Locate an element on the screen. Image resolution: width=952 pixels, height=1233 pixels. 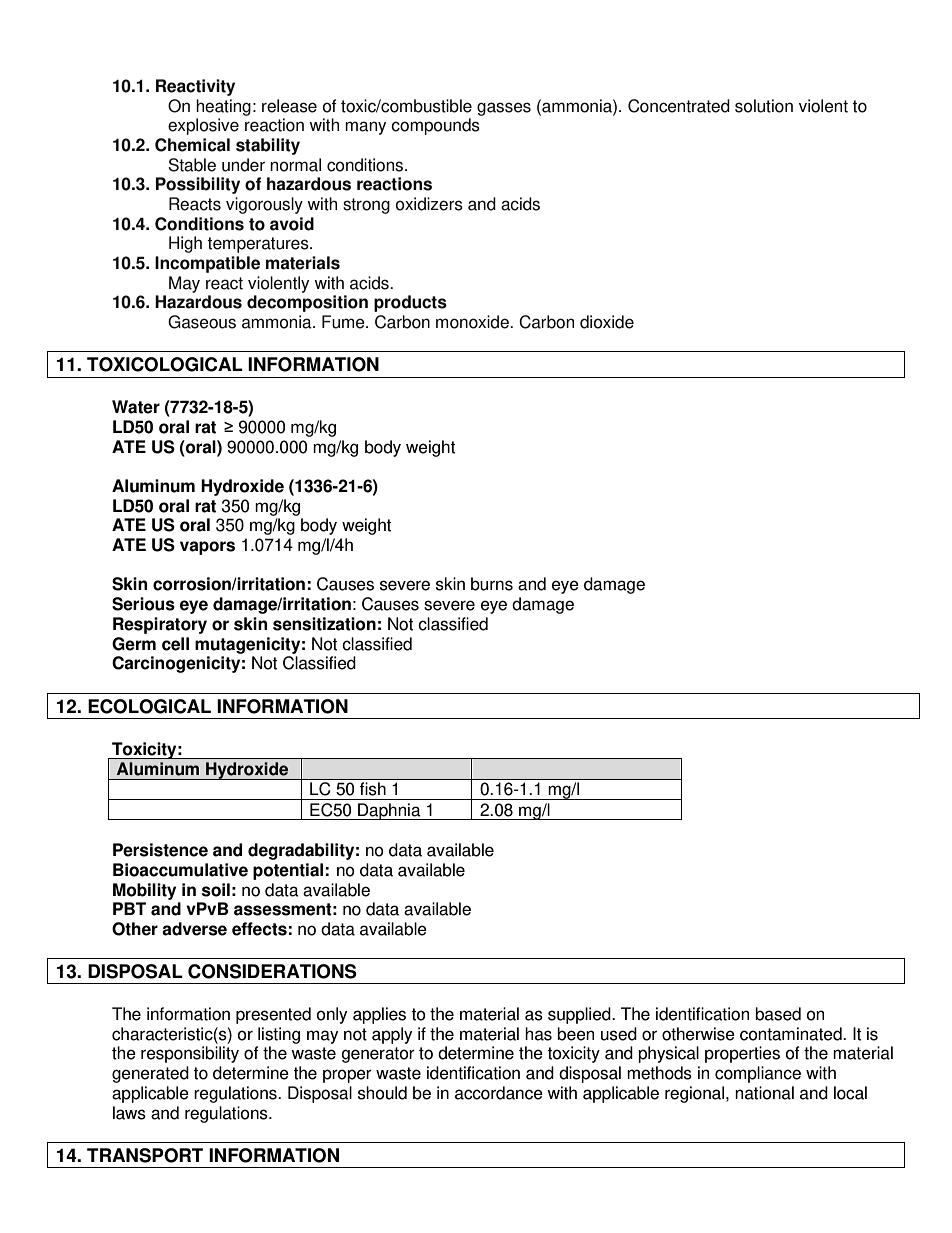
explosive is located at coordinates (203, 126).
